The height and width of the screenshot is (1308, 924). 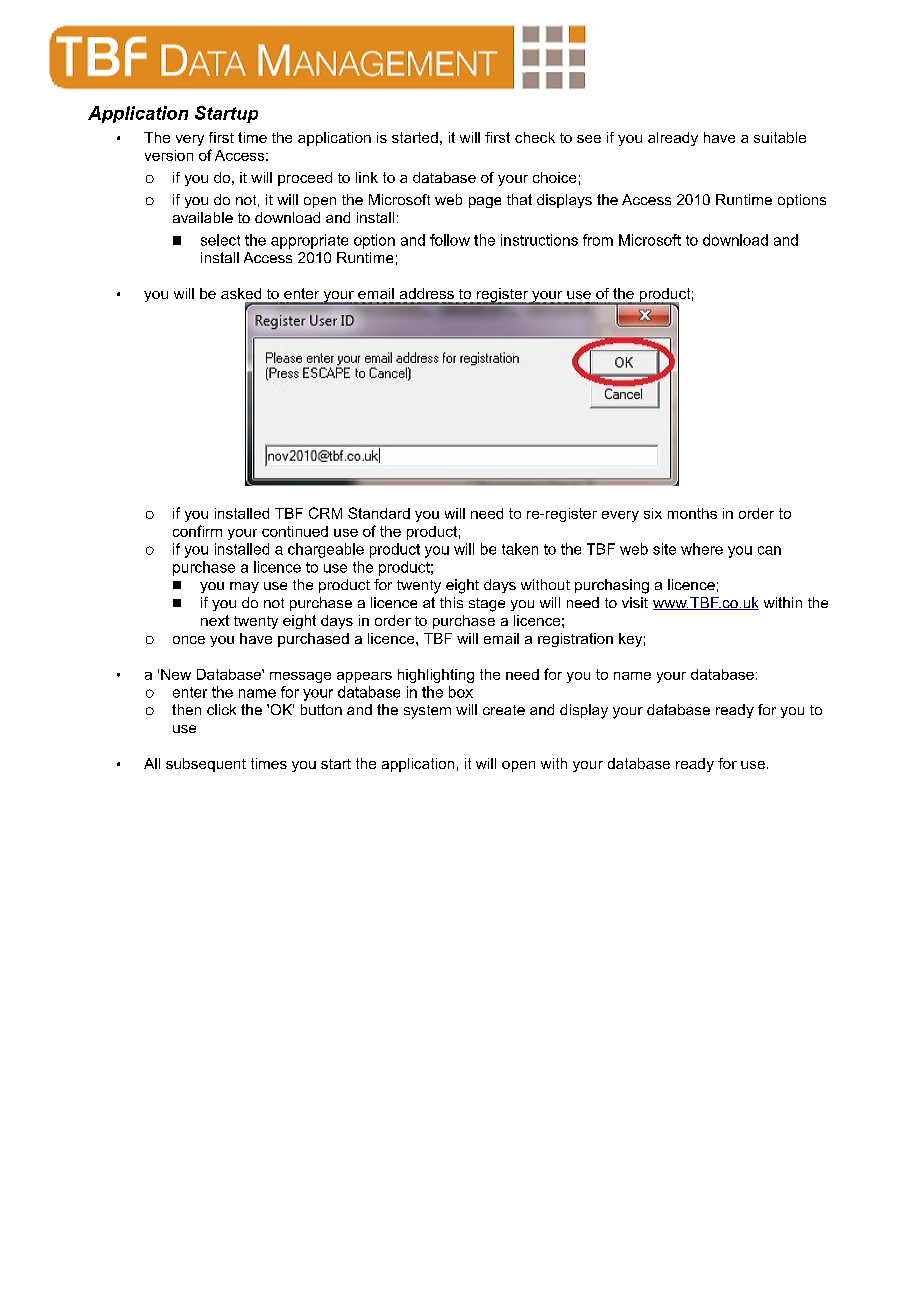 What do you see at coordinates (169, 155) in the screenshot?
I see `version` at bounding box center [169, 155].
